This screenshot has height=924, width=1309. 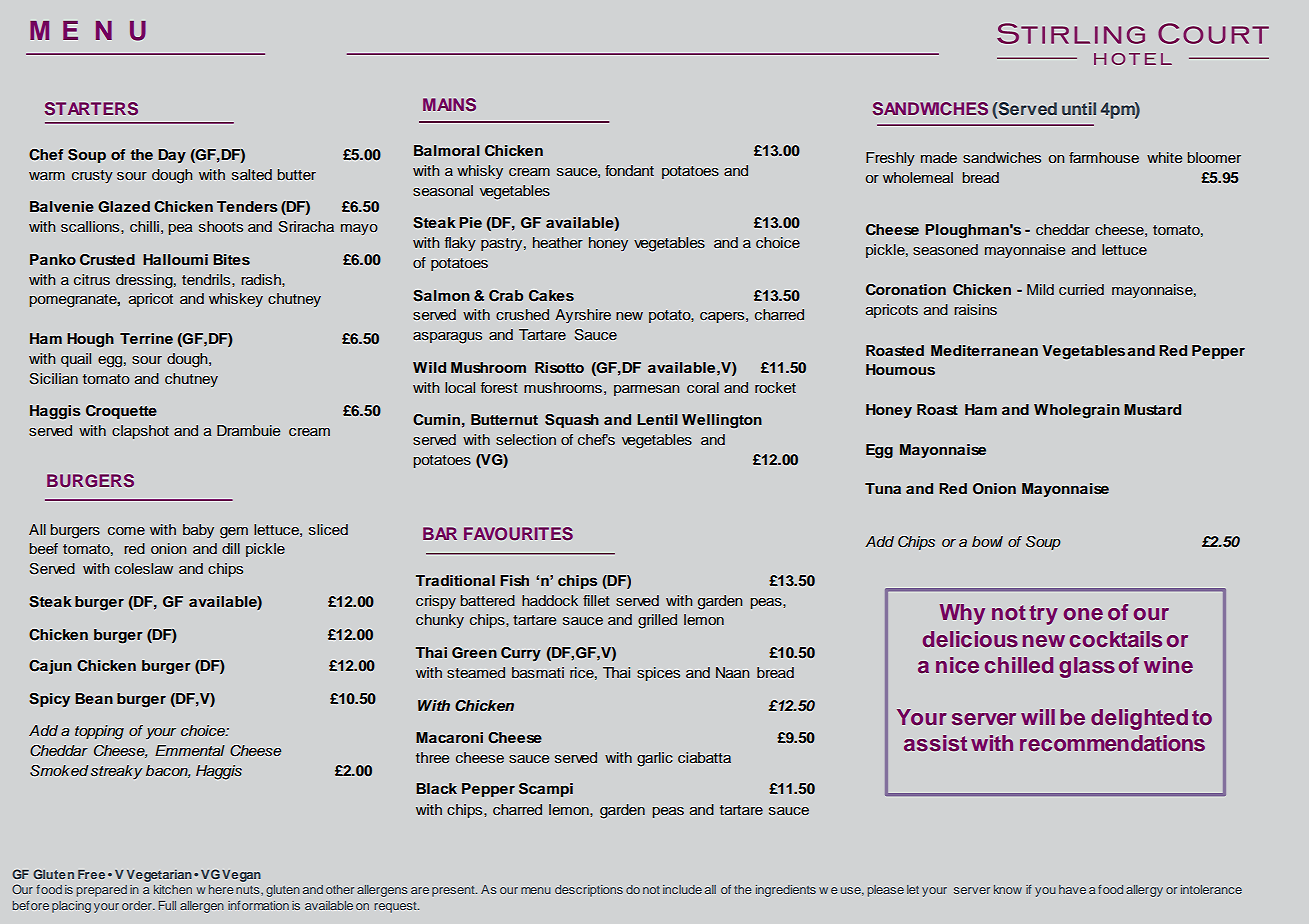 What do you see at coordinates (551, 296) in the screenshot?
I see `Cakes` at bounding box center [551, 296].
